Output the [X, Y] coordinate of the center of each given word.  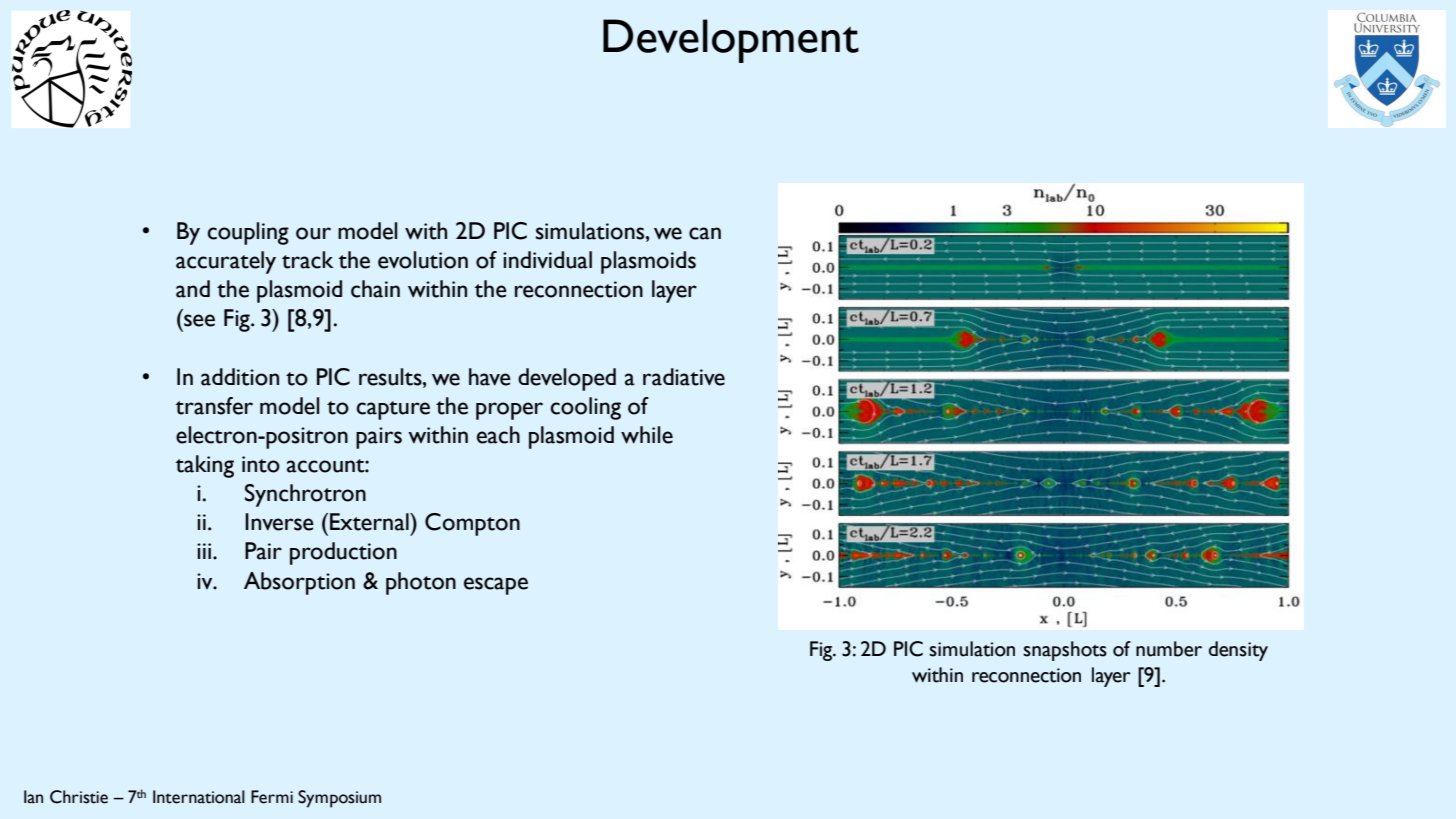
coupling [248, 233]
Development [731, 41]
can [705, 233]
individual [547, 260]
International [199, 797]
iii [204, 551]
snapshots [1065, 651]
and [193, 289]
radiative [684, 377]
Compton [472, 524]
